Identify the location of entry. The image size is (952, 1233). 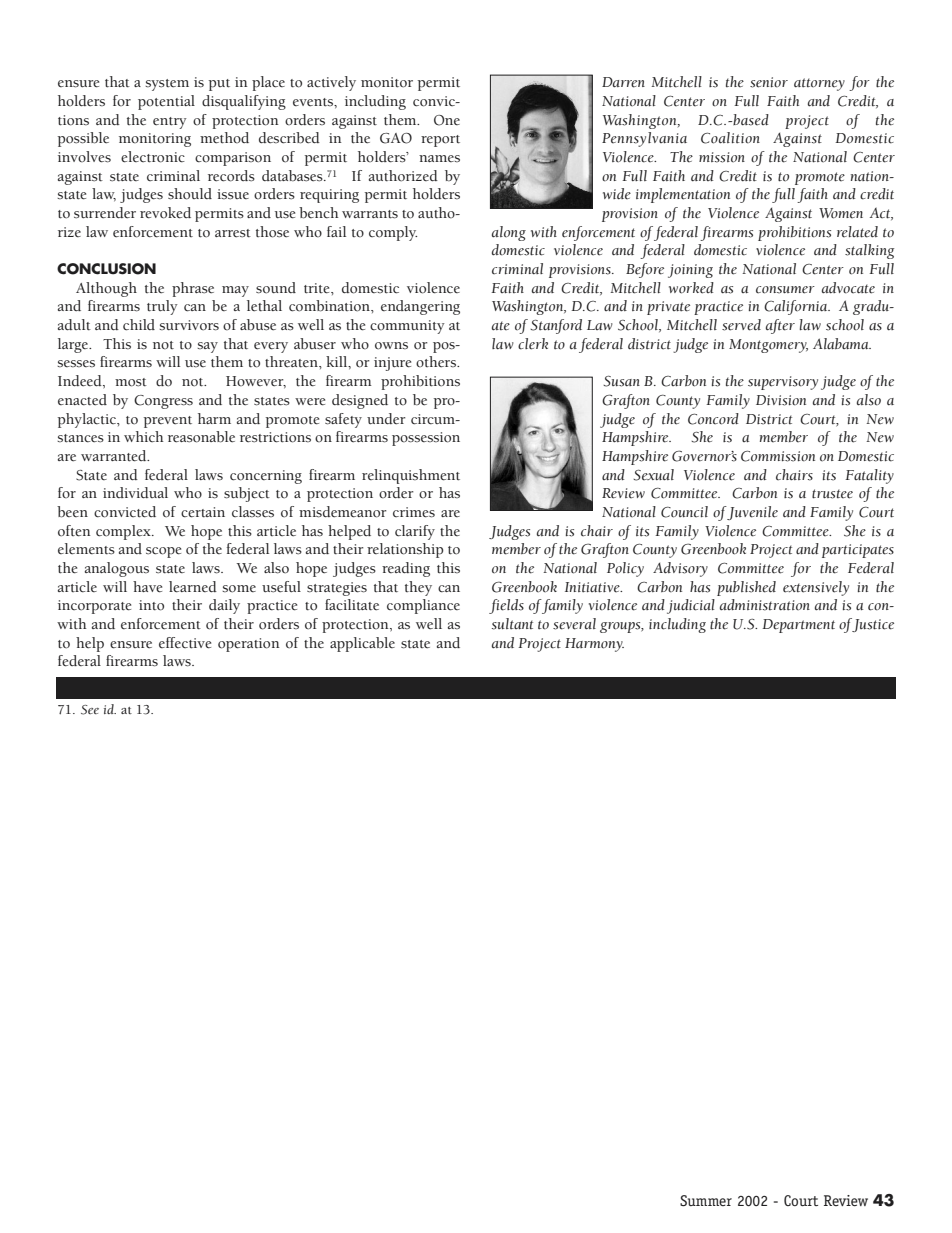
(170, 123).
